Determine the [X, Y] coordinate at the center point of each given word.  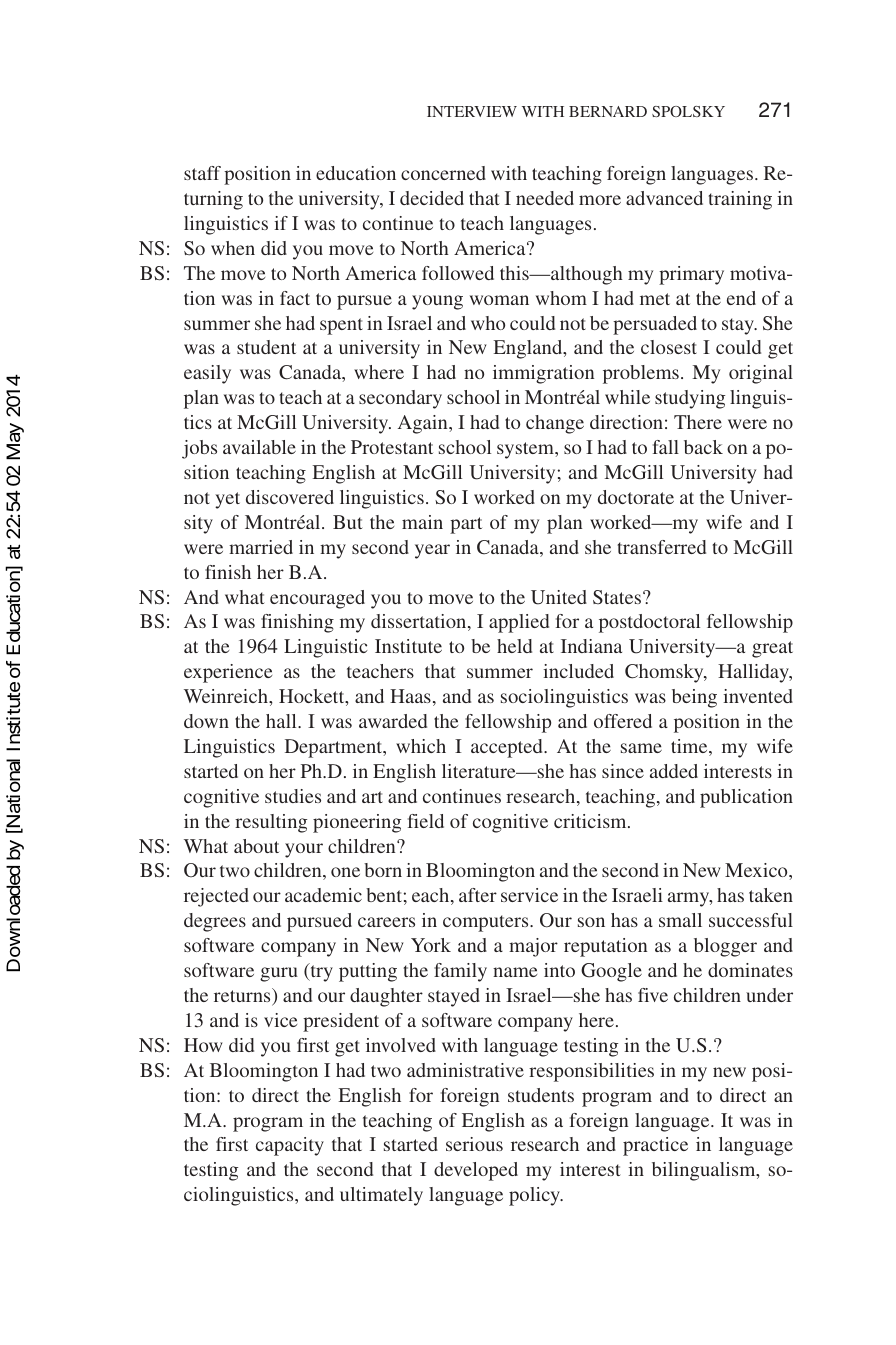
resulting [271, 823]
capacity [290, 1146]
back [703, 447]
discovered [290, 497]
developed [476, 1171]
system [526, 450]
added [674, 771]
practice [655, 1146]
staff [202, 173]
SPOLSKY [688, 111]
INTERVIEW [472, 111]
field [426, 821]
